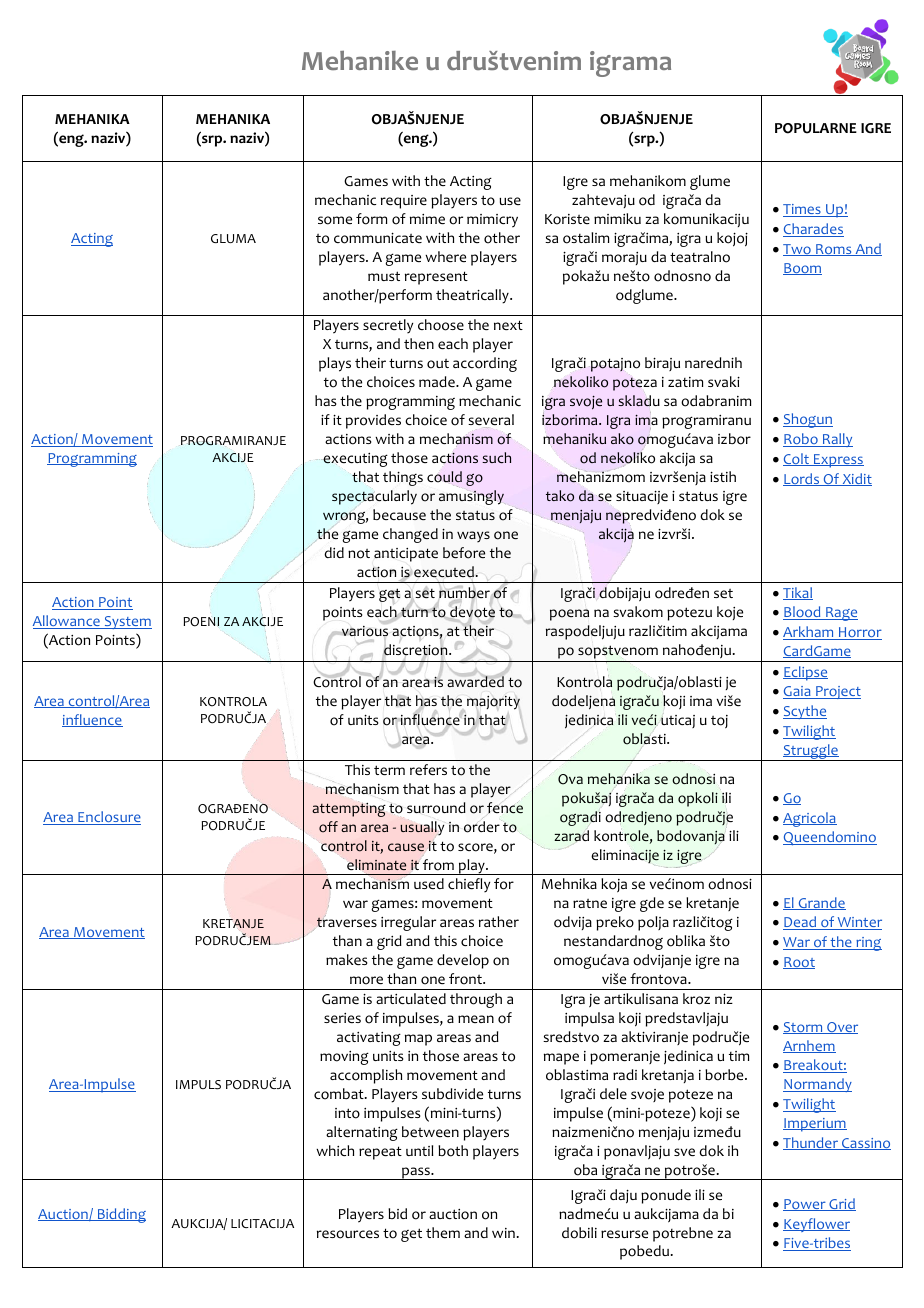  What do you see at coordinates (335, 220) in the document?
I see `some` at bounding box center [335, 220].
